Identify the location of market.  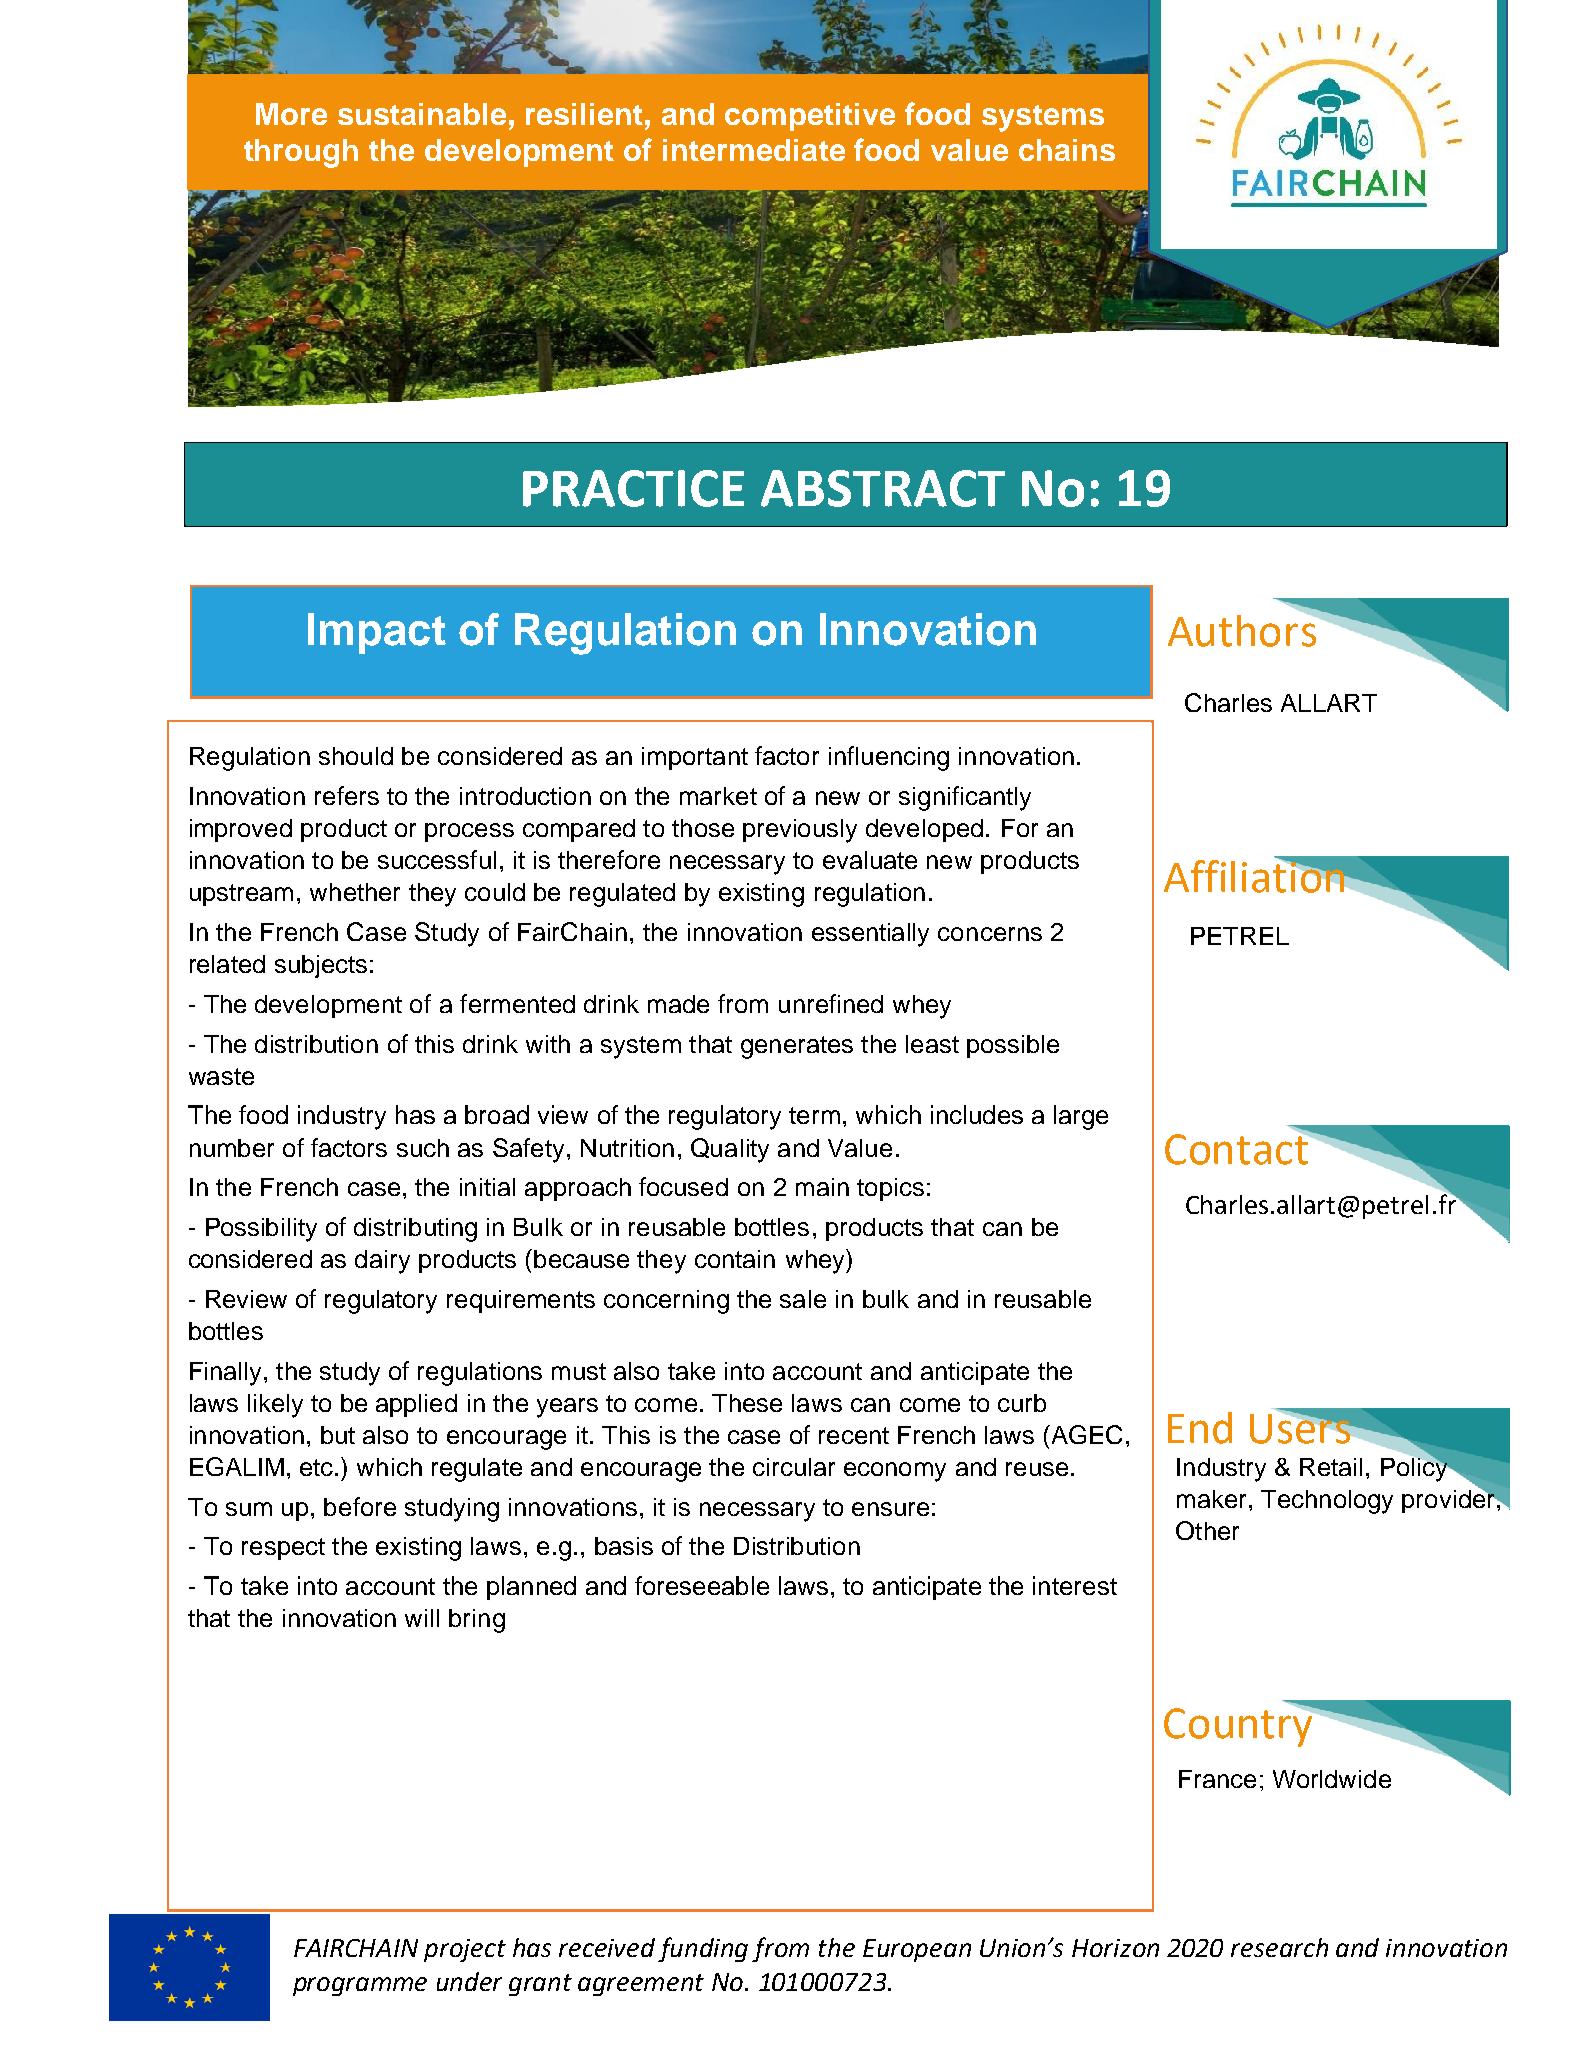
(718, 796).
